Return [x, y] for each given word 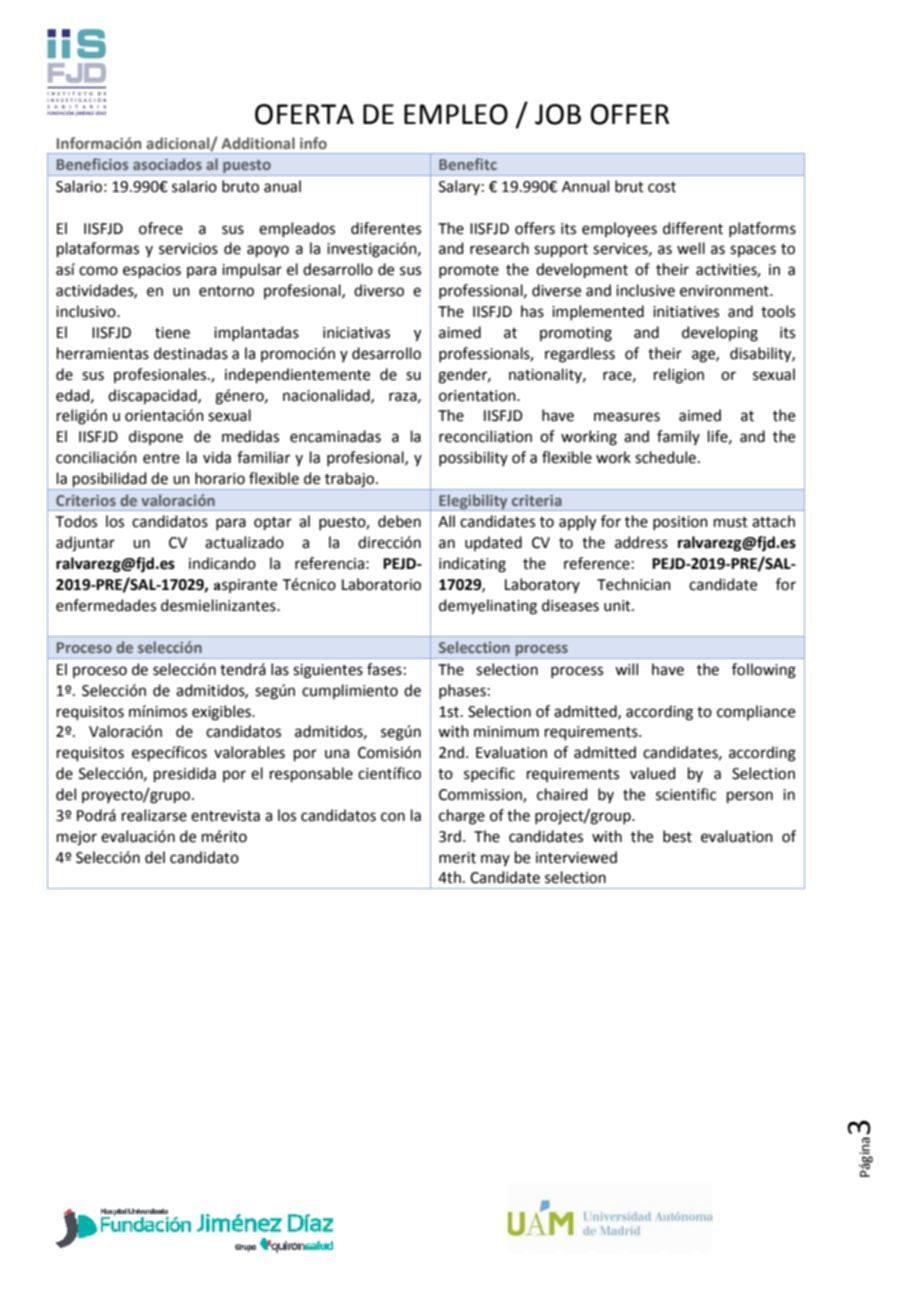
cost [662, 187]
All [446, 521]
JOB [558, 114]
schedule [665, 457]
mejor [77, 838]
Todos [76, 521]
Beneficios [93, 164]
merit [457, 858]
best [677, 836]
